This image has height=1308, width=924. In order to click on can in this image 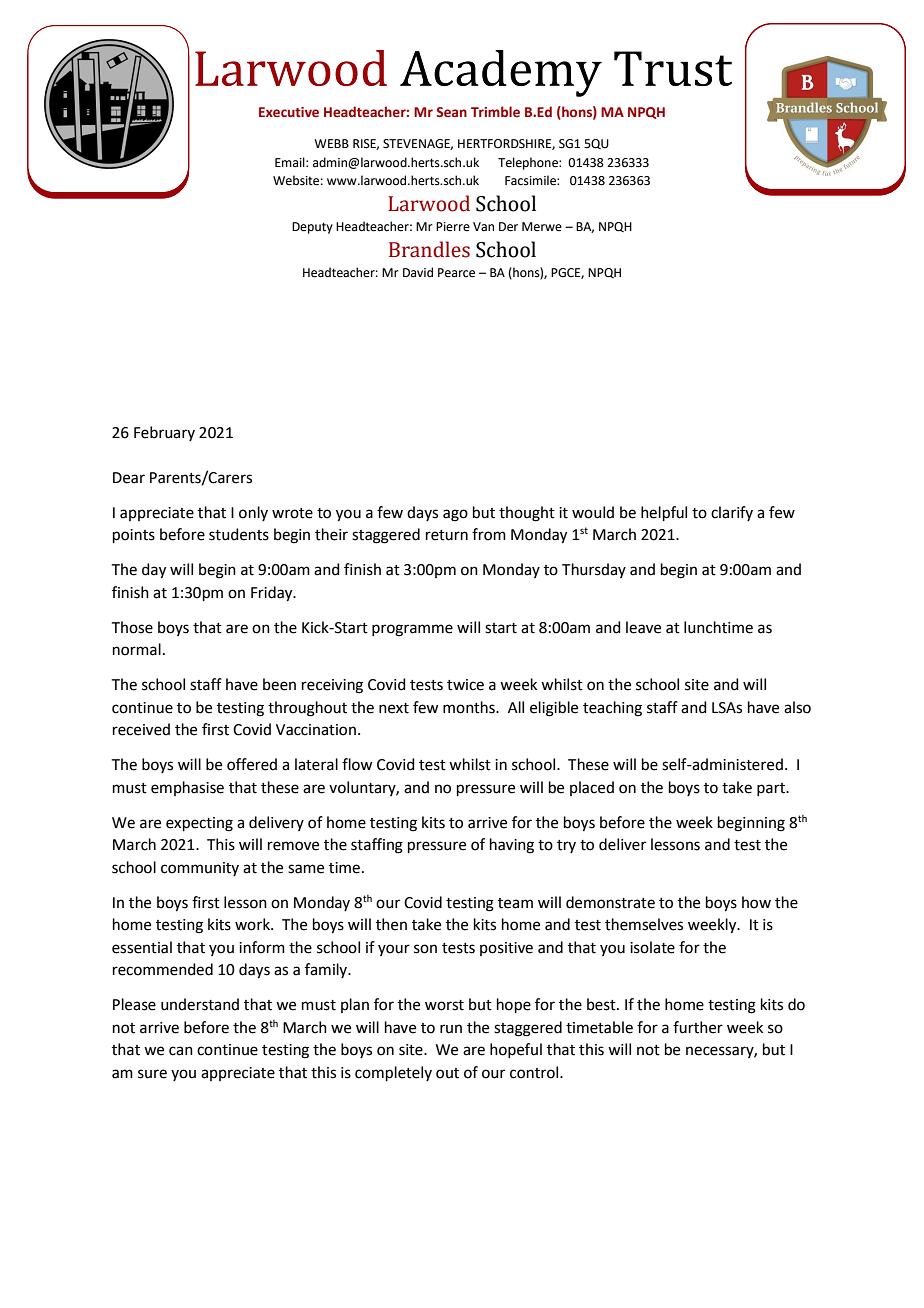, I will do `click(181, 1051)`.
